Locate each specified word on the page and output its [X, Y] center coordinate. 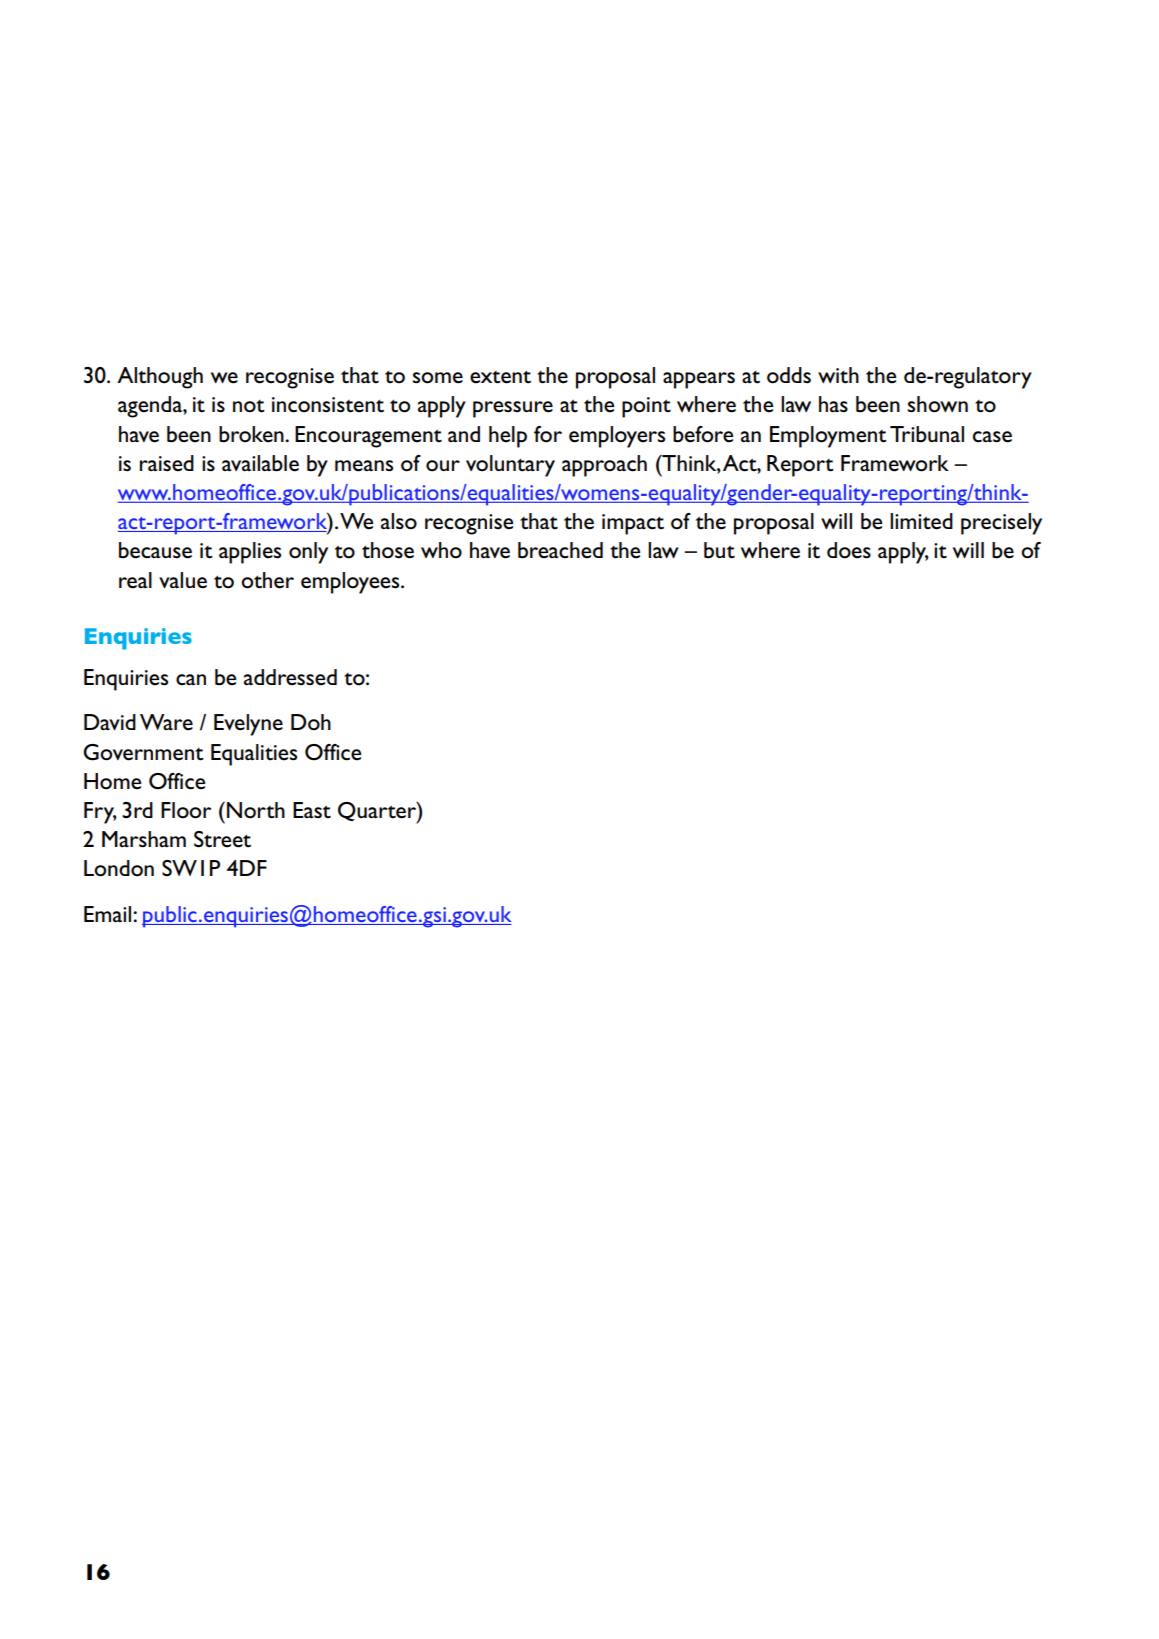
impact [633, 524]
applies [250, 553]
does [849, 550]
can [191, 680]
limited [921, 521]
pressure [513, 409]
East [312, 810]
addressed [290, 677]
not [249, 406]
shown [938, 404]
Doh [311, 722]
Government [143, 752]
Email [109, 914]
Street [222, 839]
